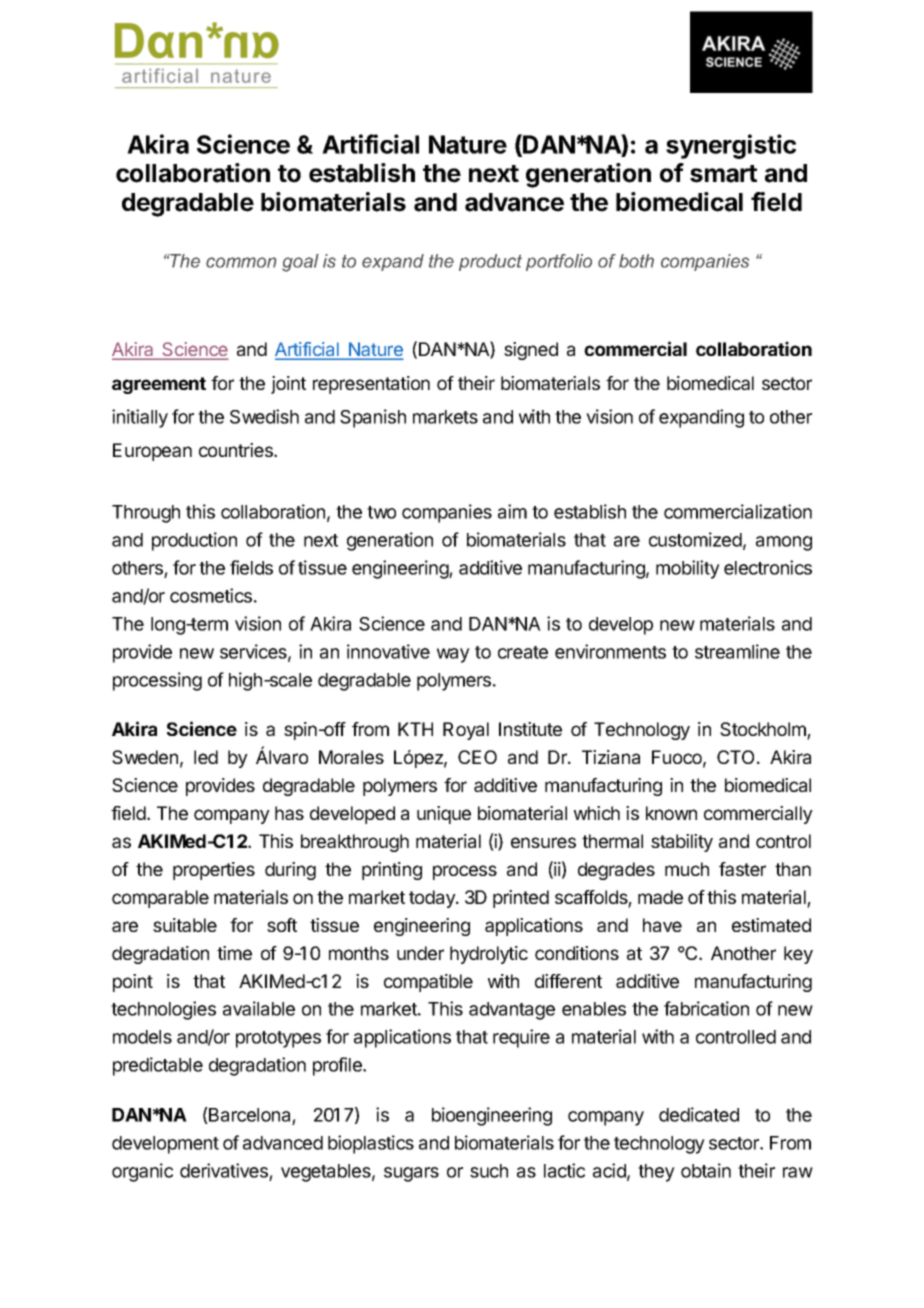 Image resolution: width=924 pixels, height=1308 pixels. I want to click on cosmetics, so click(211, 595).
